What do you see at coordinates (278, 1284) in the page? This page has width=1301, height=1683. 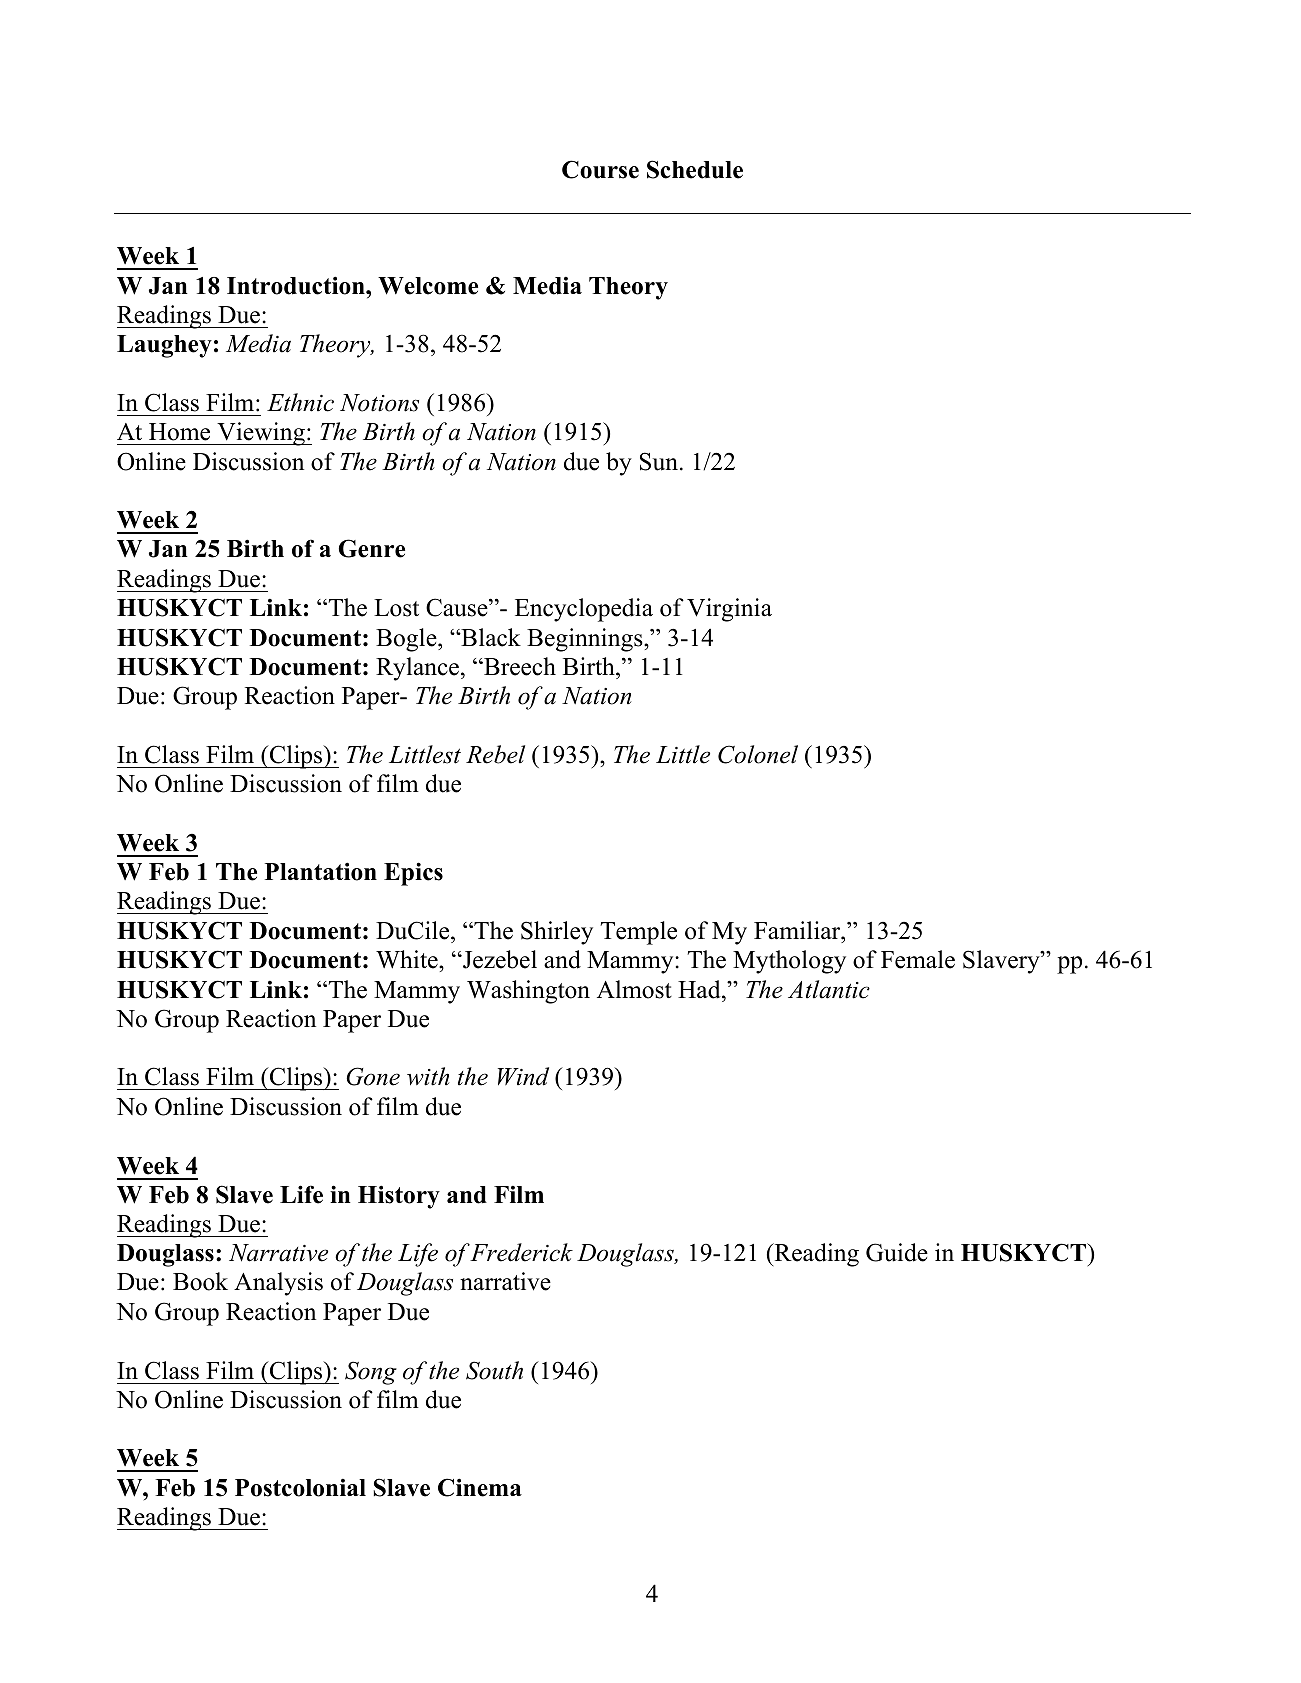 I see `Analysis` at bounding box center [278, 1284].
